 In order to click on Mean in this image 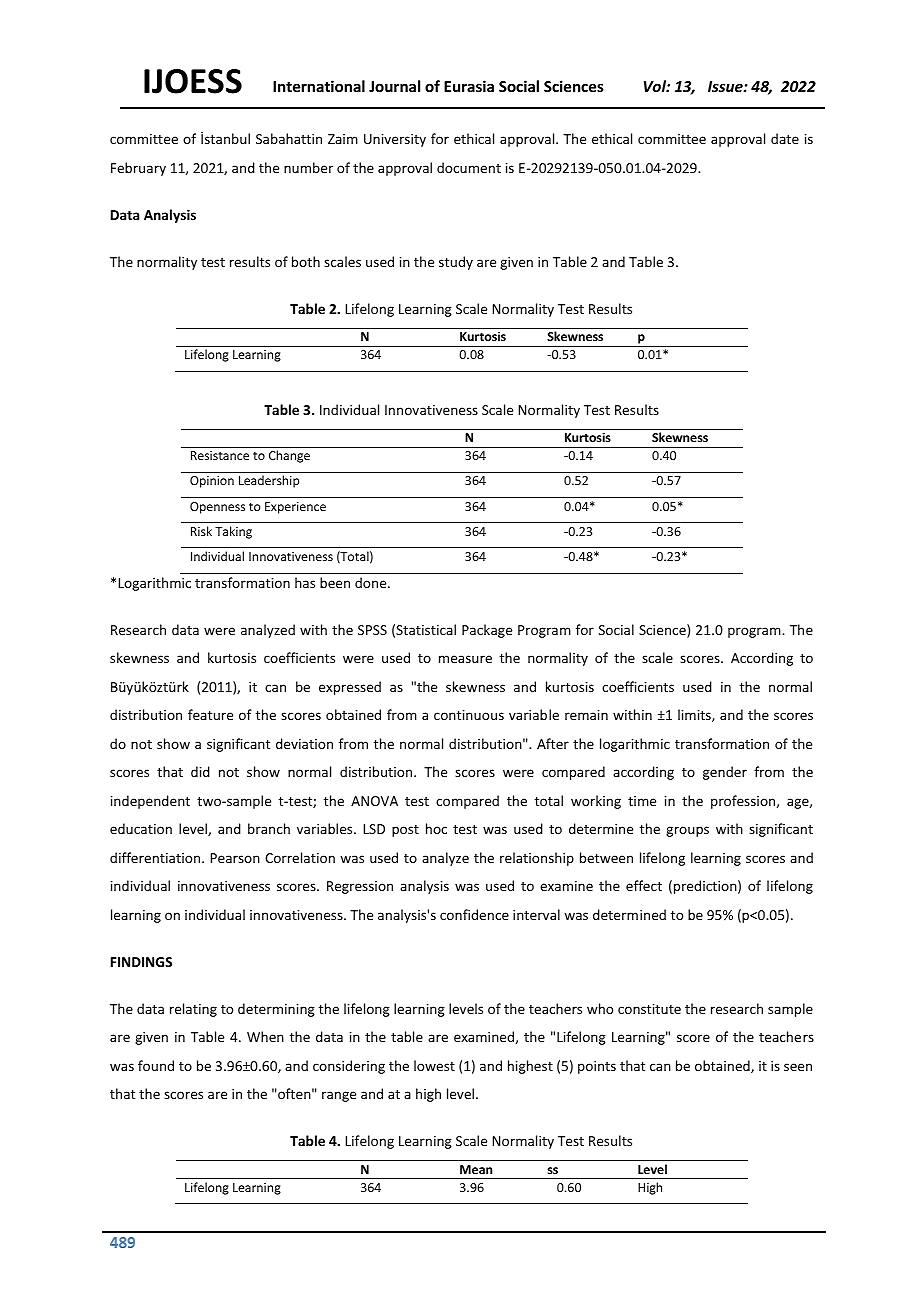, I will do `click(476, 1169)`.
